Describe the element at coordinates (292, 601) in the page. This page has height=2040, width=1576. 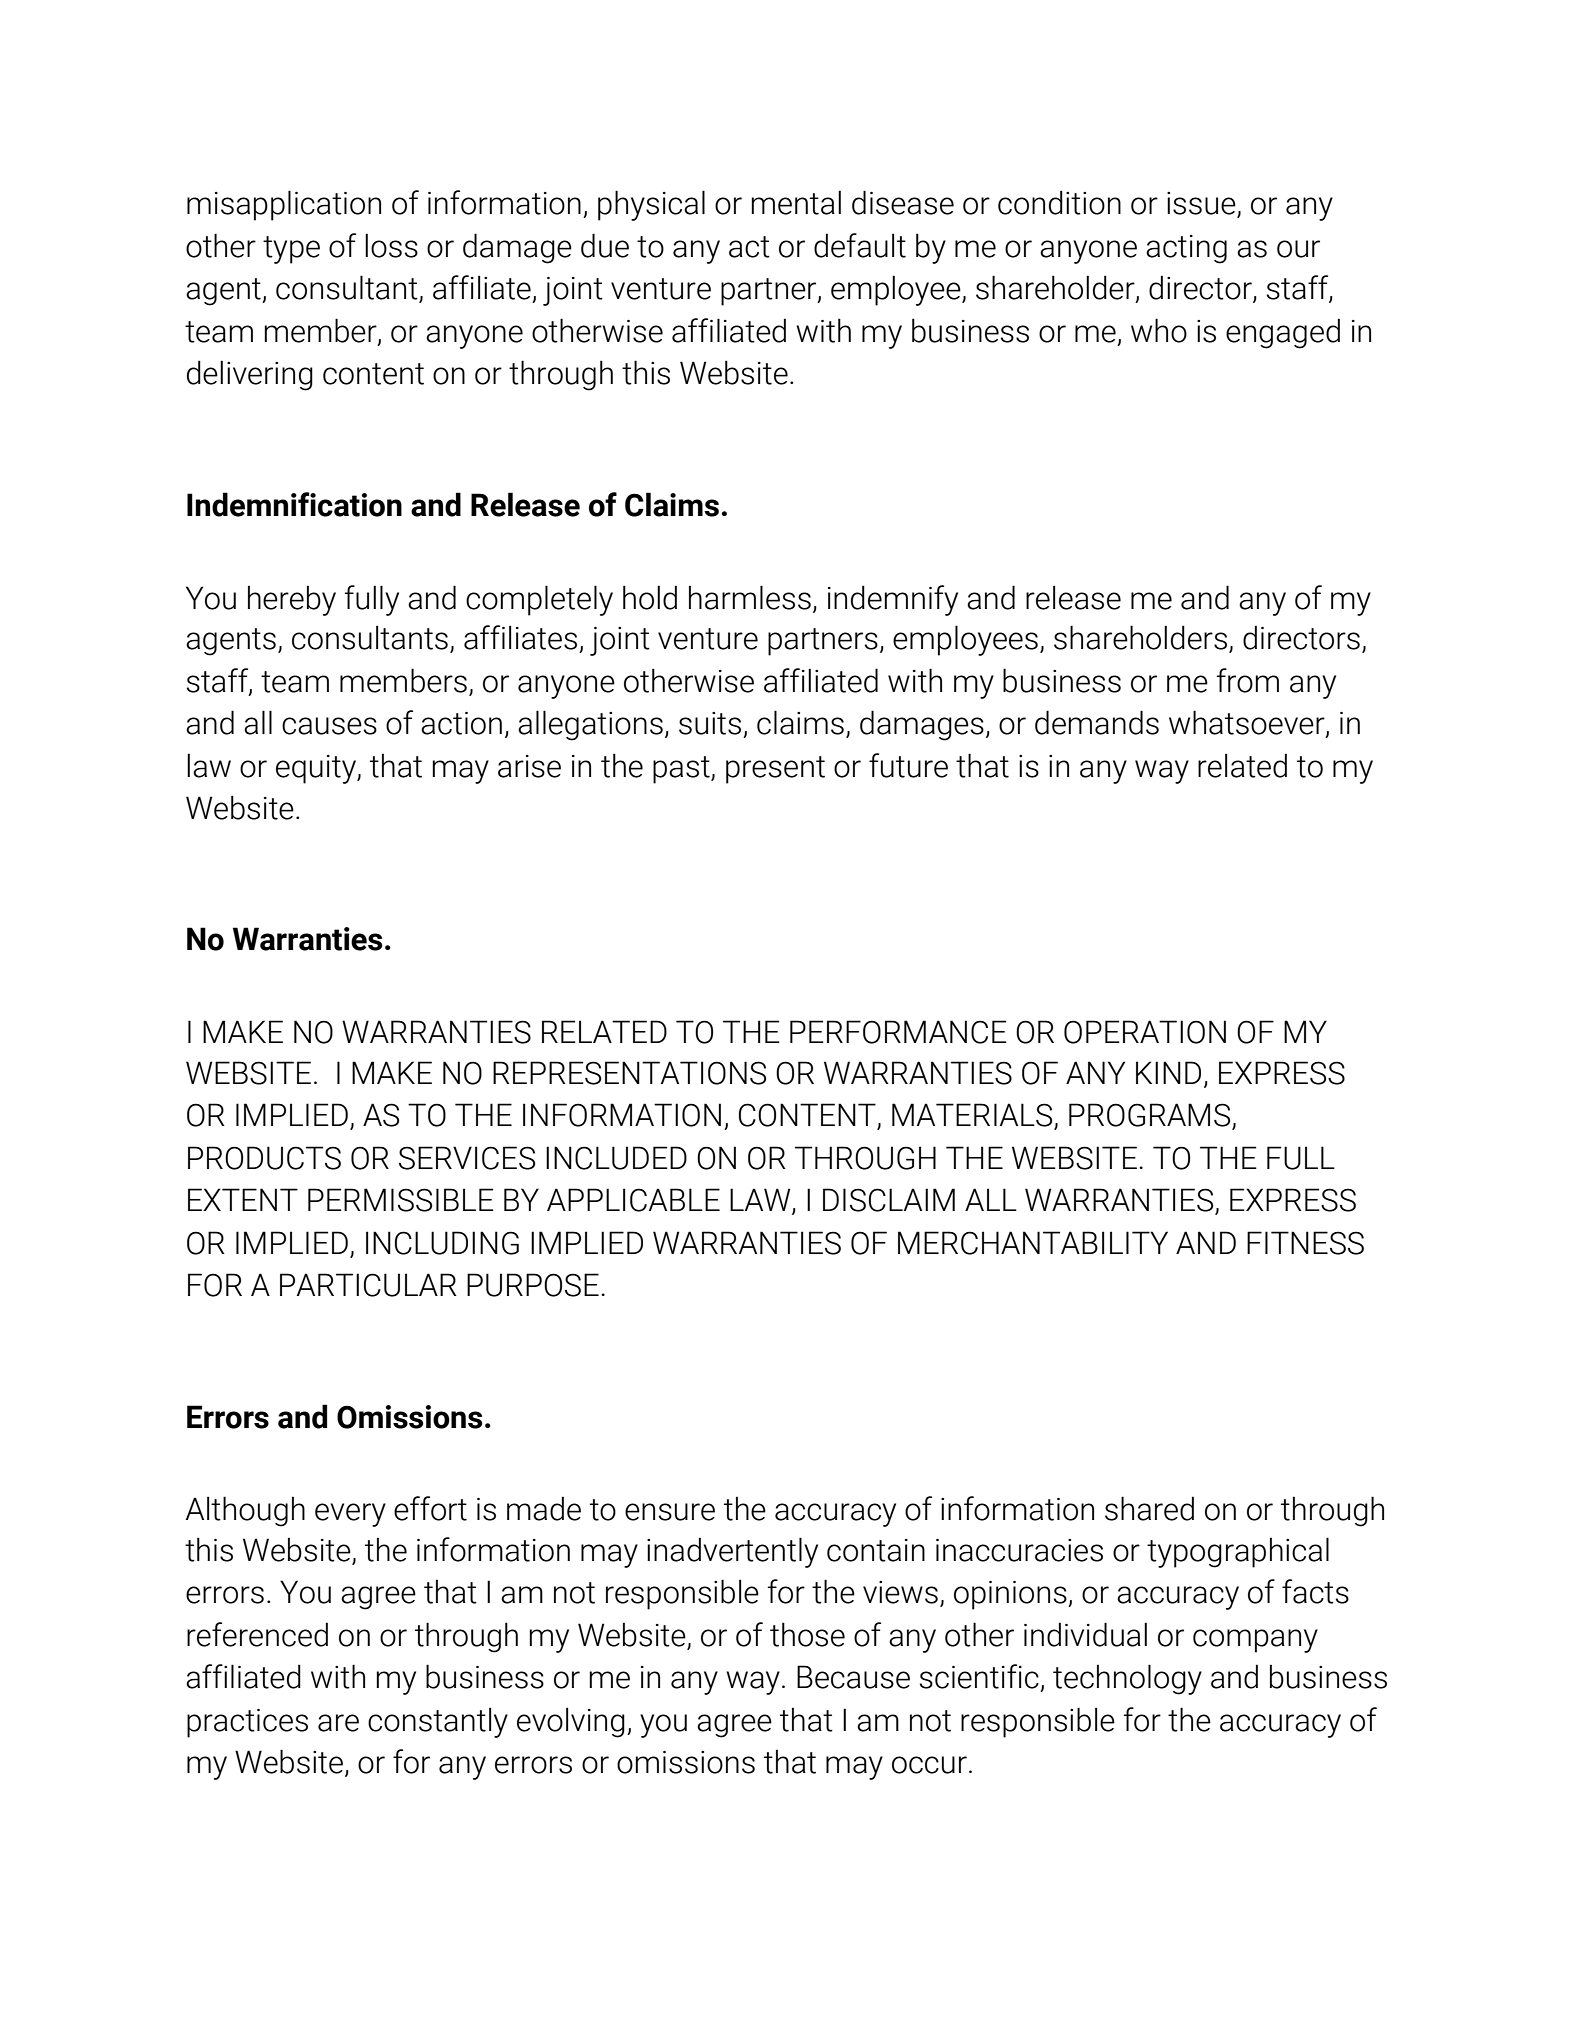
I see `hereby` at that location.
